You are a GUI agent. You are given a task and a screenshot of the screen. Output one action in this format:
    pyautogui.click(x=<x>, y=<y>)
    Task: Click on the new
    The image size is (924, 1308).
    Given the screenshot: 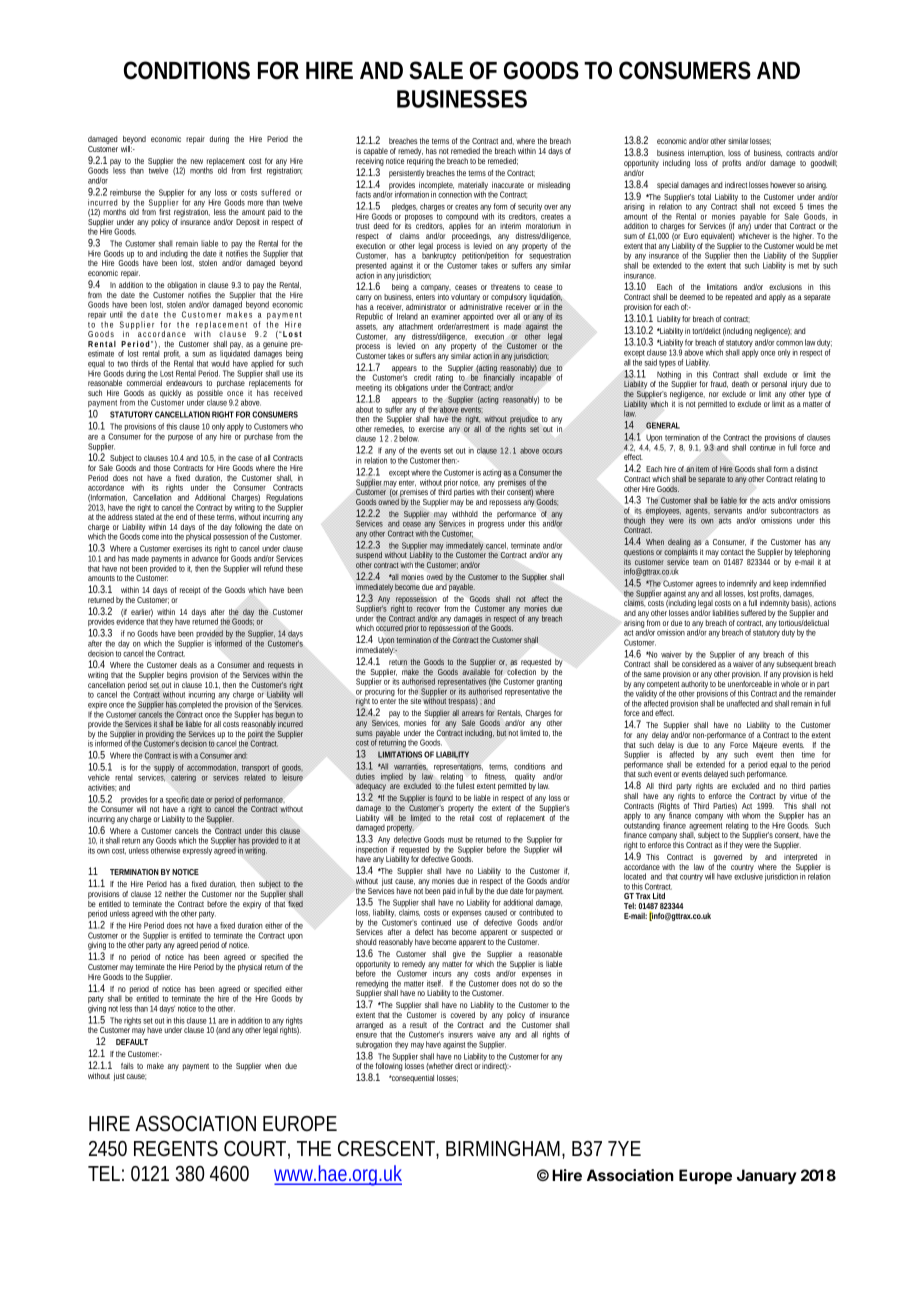 What is the action you would take?
    pyautogui.click(x=197, y=161)
